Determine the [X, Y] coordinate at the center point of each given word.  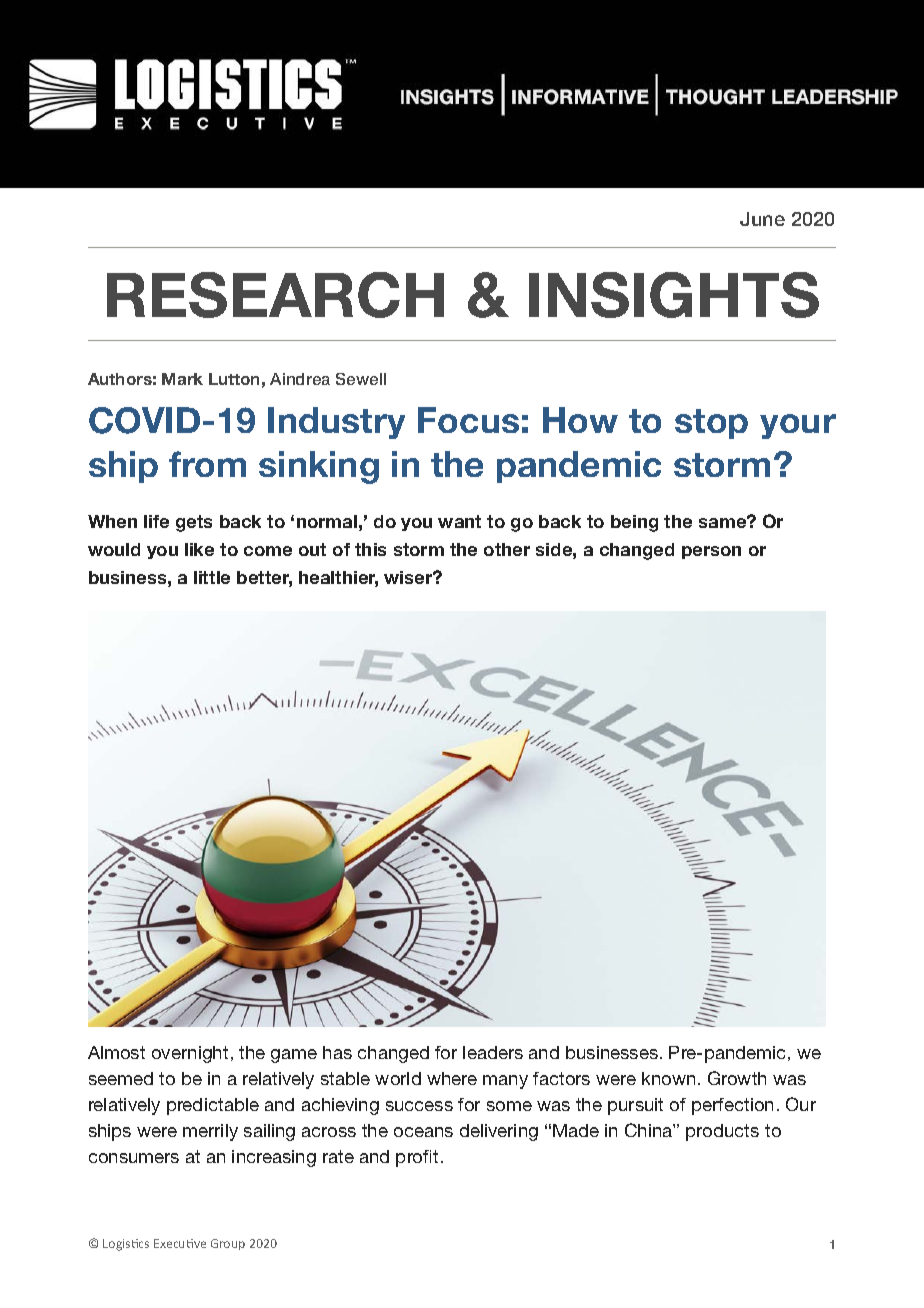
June [762, 219]
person [711, 552]
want [459, 521]
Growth [737, 1078]
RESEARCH [275, 295]
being [634, 523]
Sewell [361, 379]
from [207, 464]
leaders [493, 1052]
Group [228, 1244]
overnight [190, 1054]
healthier [338, 579]
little [212, 577]
